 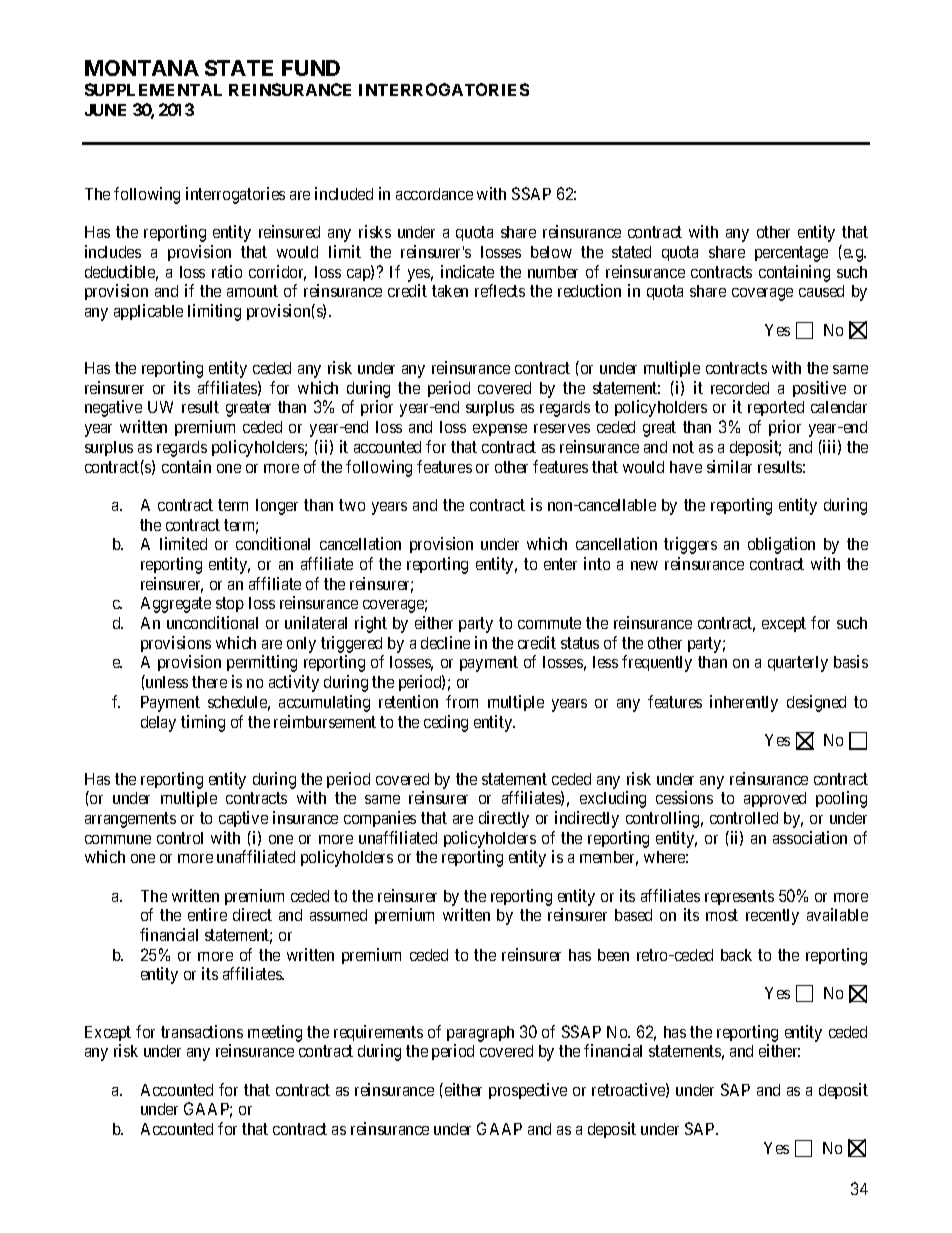 I want to click on paragraph, so click(x=480, y=1034).
